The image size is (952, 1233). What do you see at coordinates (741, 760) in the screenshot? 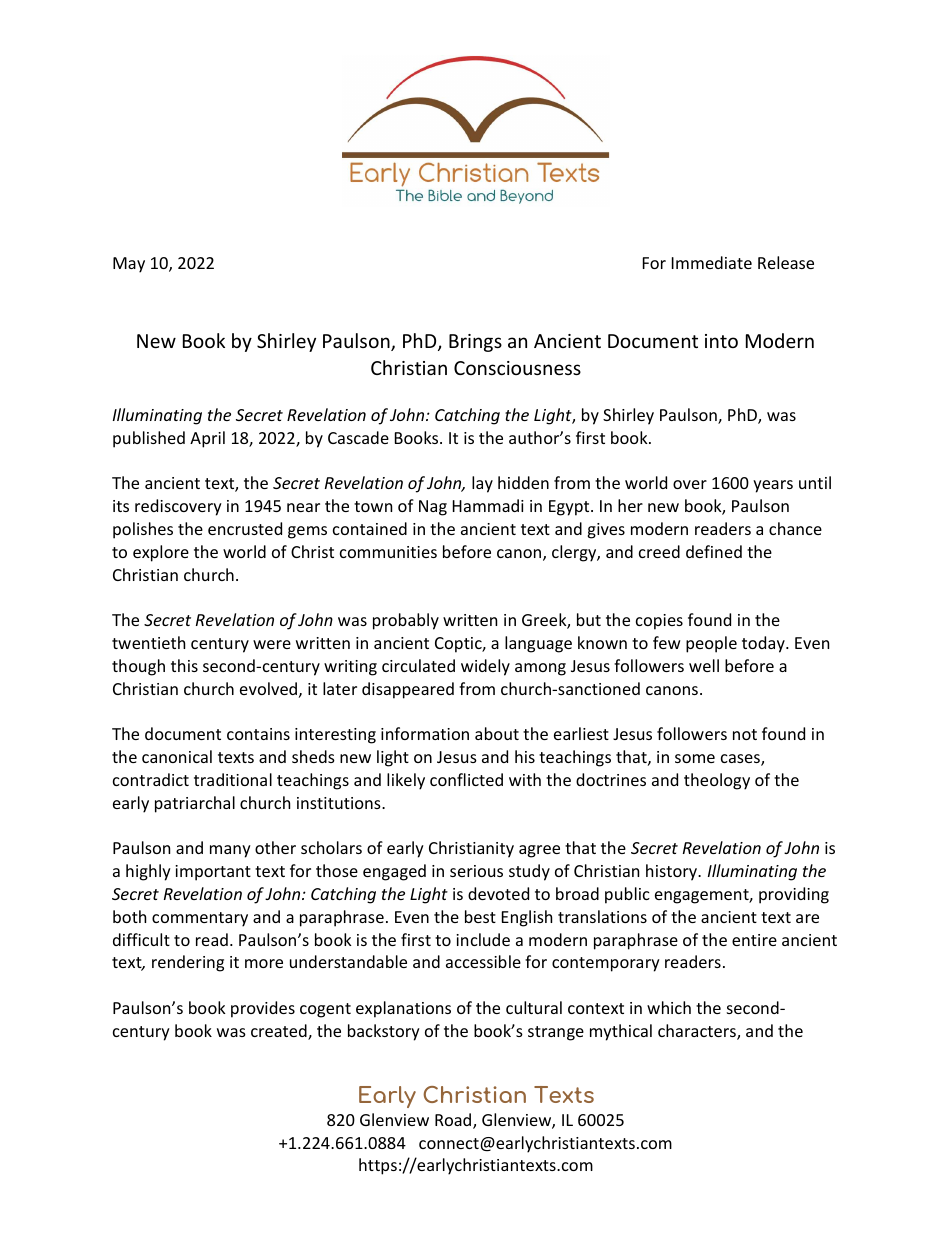
I see `cases` at bounding box center [741, 760].
